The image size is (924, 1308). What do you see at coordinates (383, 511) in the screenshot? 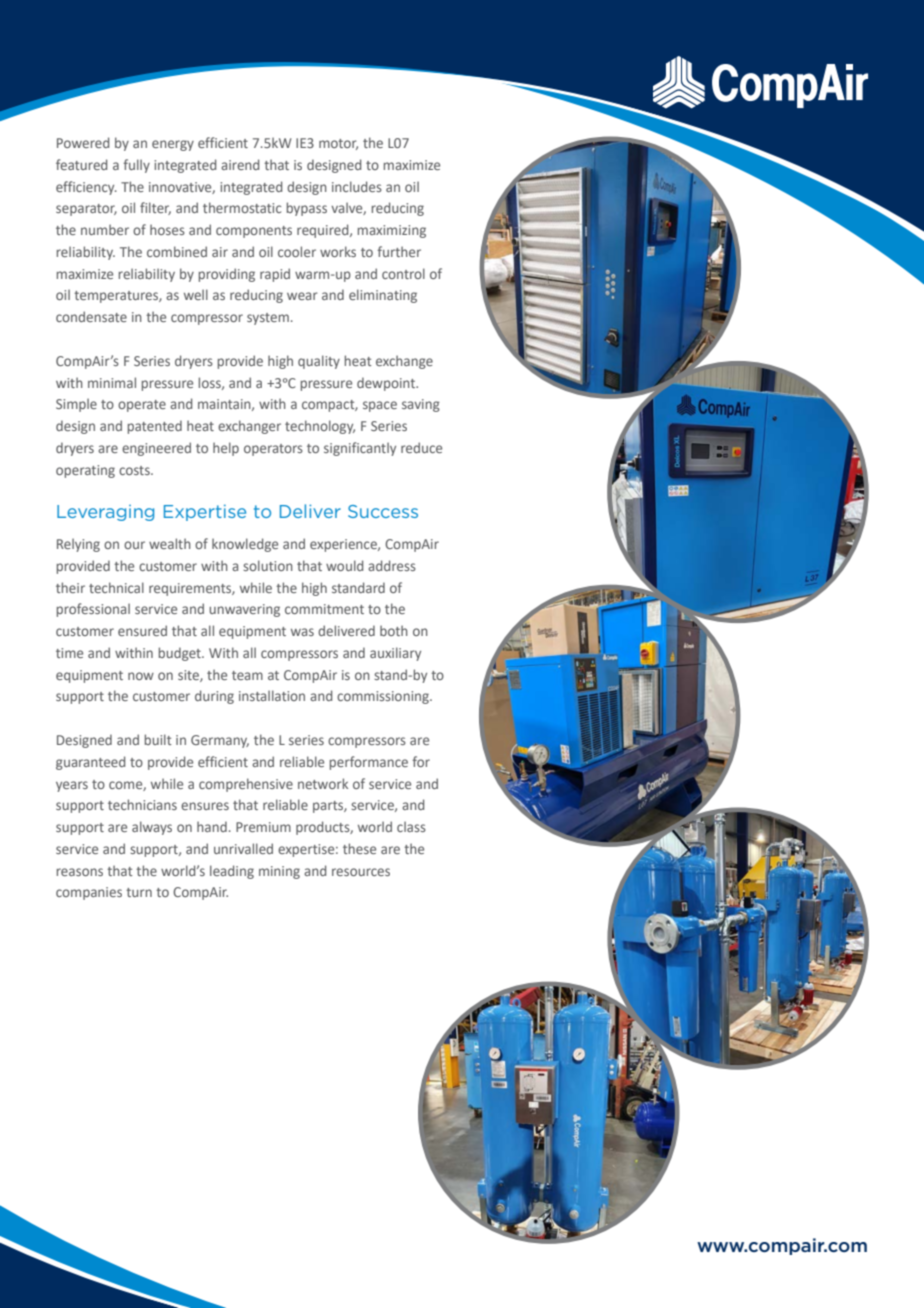
I see `Success` at bounding box center [383, 511].
